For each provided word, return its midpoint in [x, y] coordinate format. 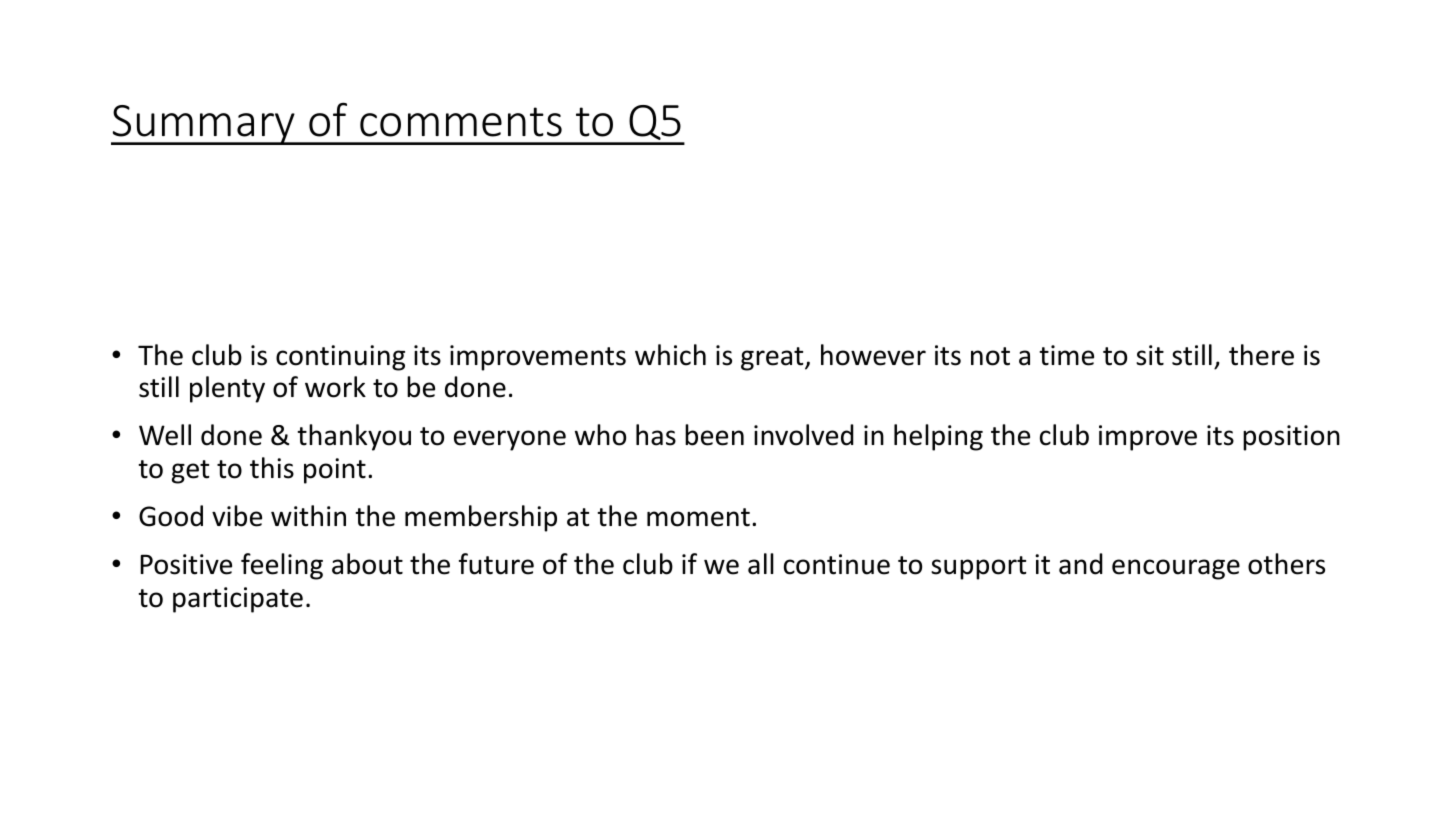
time [1066, 355]
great [773, 359]
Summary [204, 125]
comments [461, 122]
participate [238, 600]
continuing [340, 358]
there [1261, 355]
